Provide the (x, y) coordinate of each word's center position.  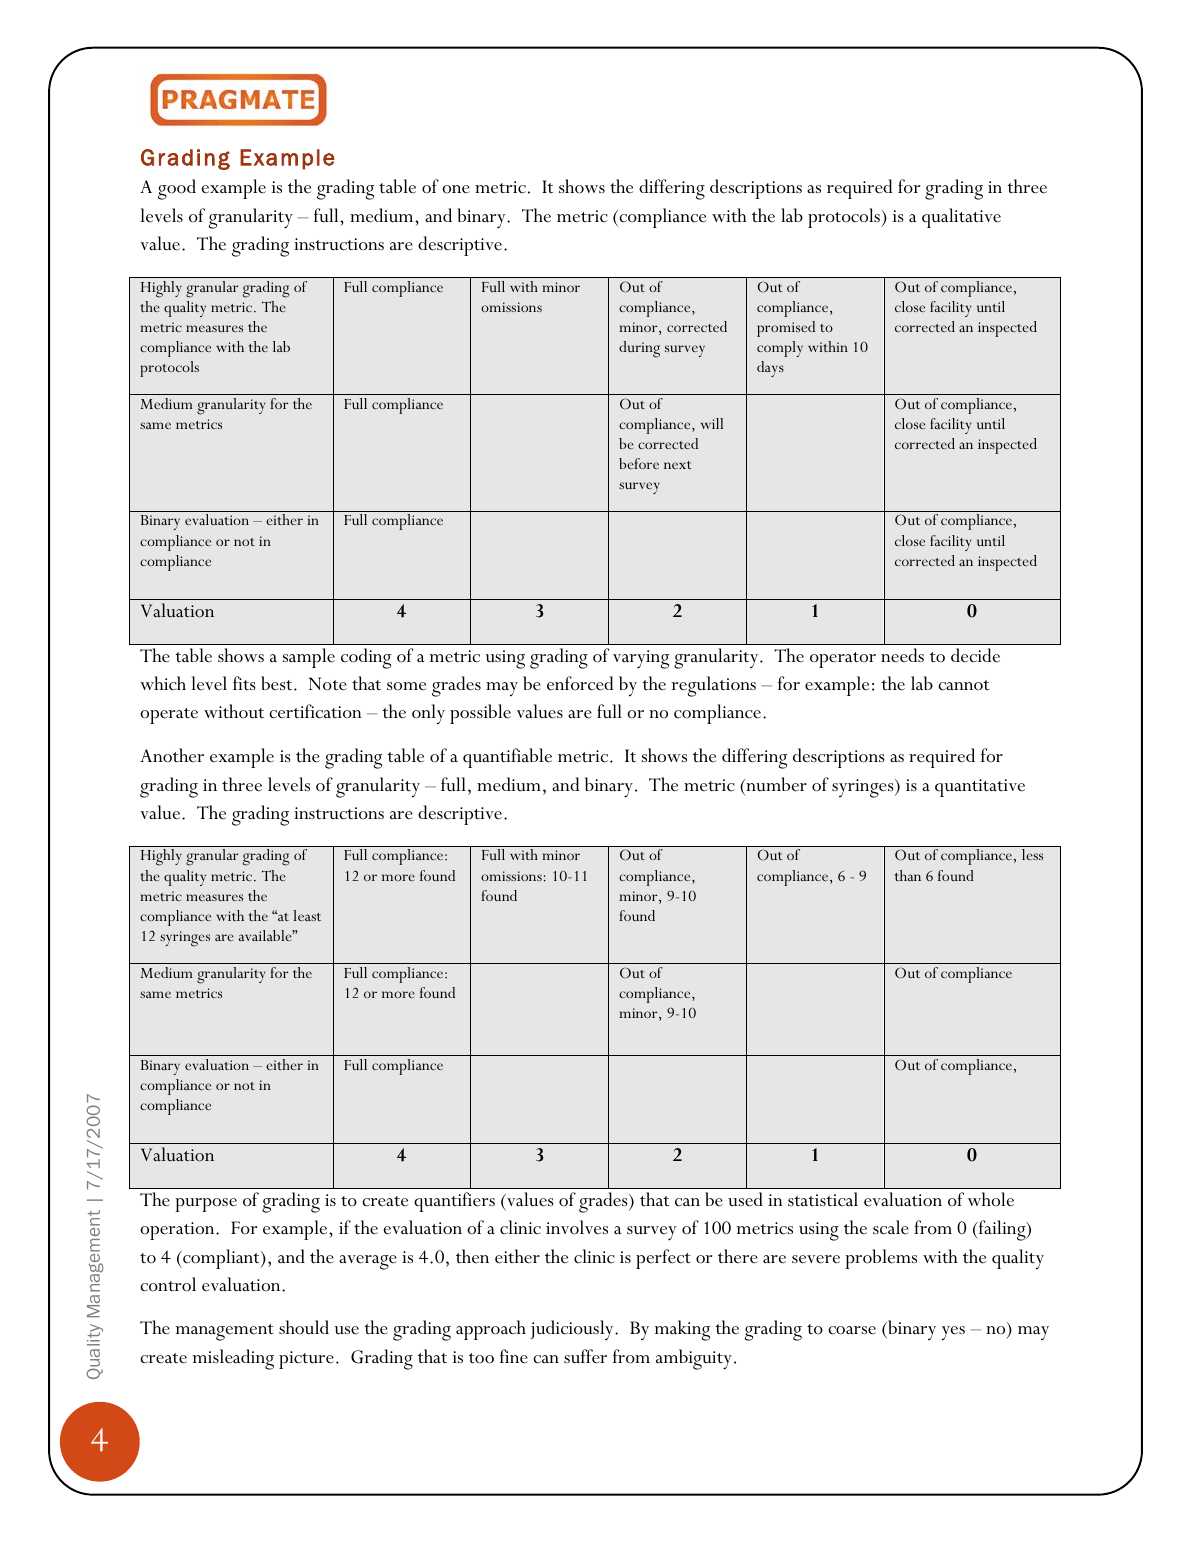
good (177, 189)
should (304, 1327)
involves (577, 1227)
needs (902, 655)
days (770, 369)
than (908, 875)
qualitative (961, 218)
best (278, 683)
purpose (206, 1205)
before (639, 463)
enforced (580, 683)
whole (991, 1199)
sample (309, 658)
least (307, 915)
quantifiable (507, 758)
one (456, 189)
